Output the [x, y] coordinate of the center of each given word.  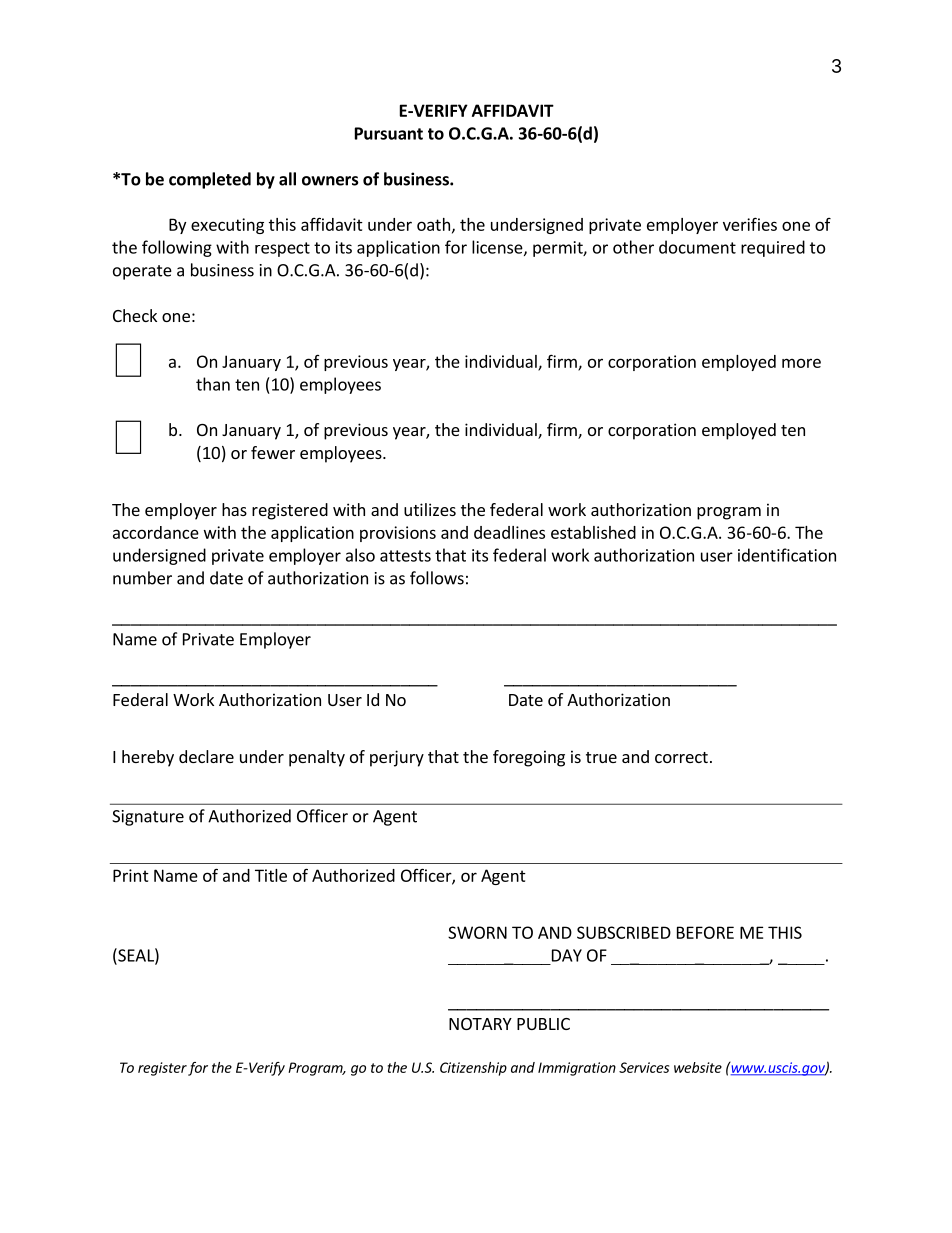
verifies [750, 224]
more [801, 363]
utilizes [430, 509]
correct [681, 757]
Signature [148, 818]
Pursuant [389, 133]
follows [437, 578]
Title [271, 875]
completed [210, 180]
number [142, 578]
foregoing [529, 758]
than [213, 384]
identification [787, 555]
